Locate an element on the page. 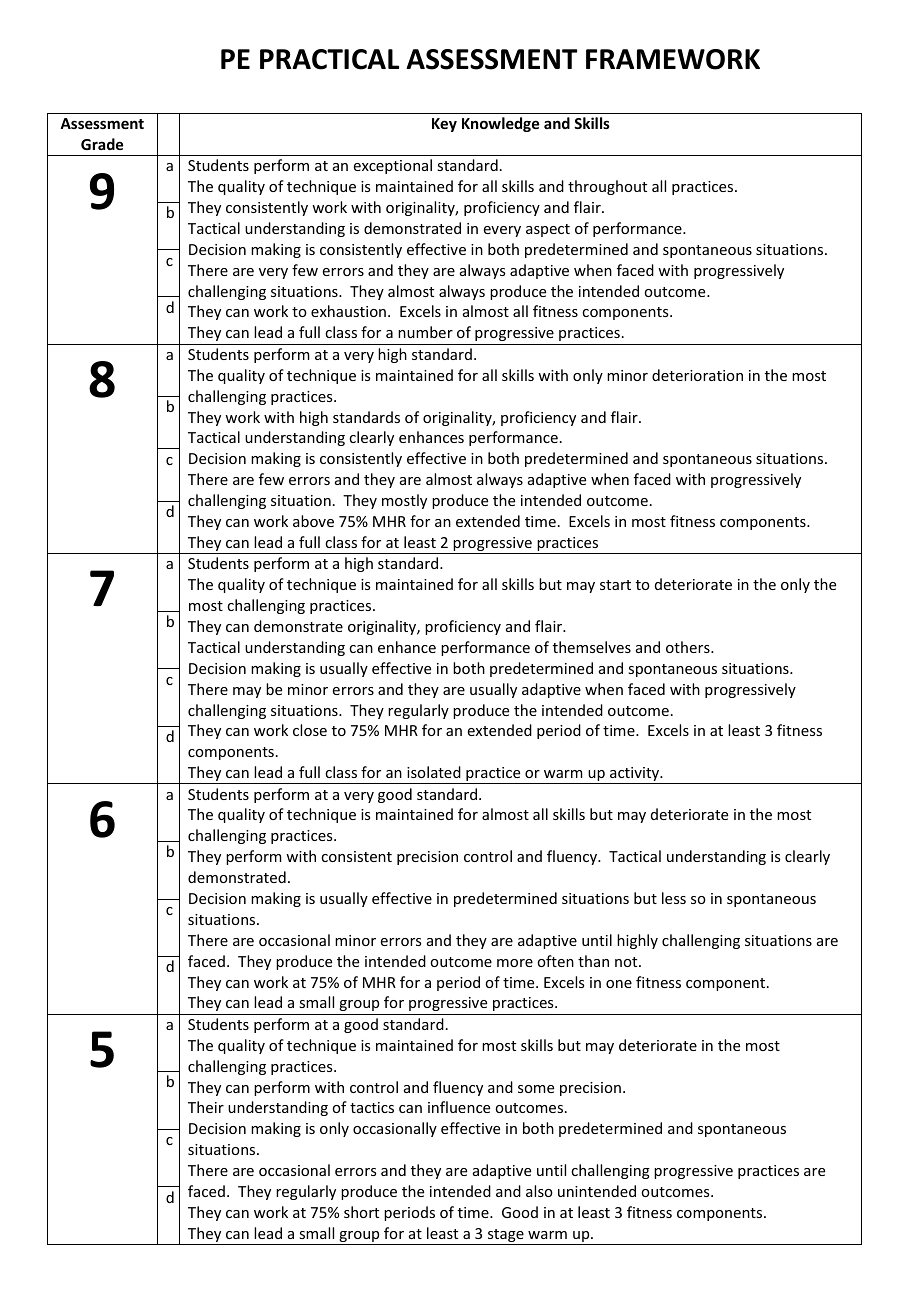 The height and width of the image is (1308, 924). themselves is located at coordinates (592, 647).
